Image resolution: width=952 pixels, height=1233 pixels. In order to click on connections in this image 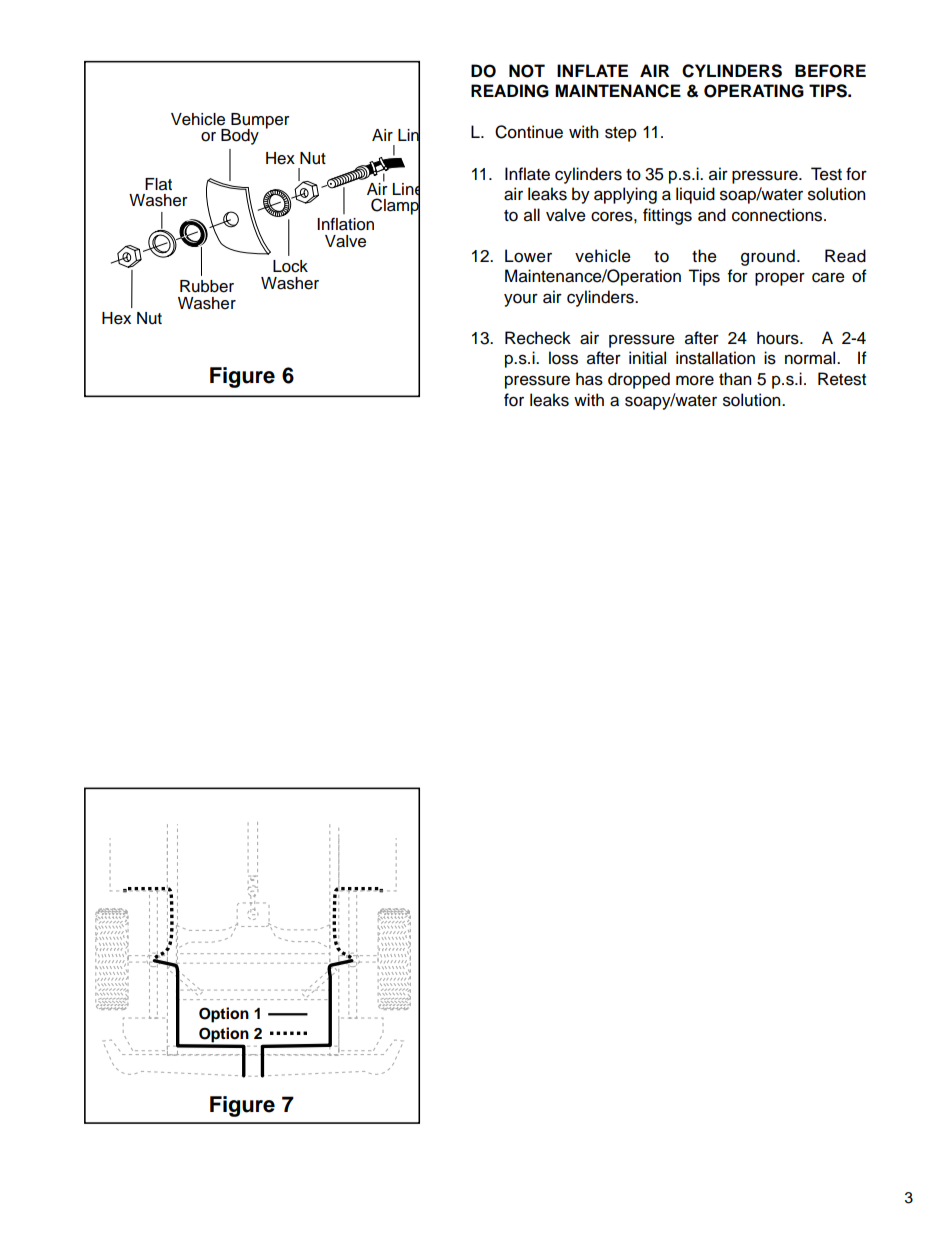, I will do `click(778, 215)`.
